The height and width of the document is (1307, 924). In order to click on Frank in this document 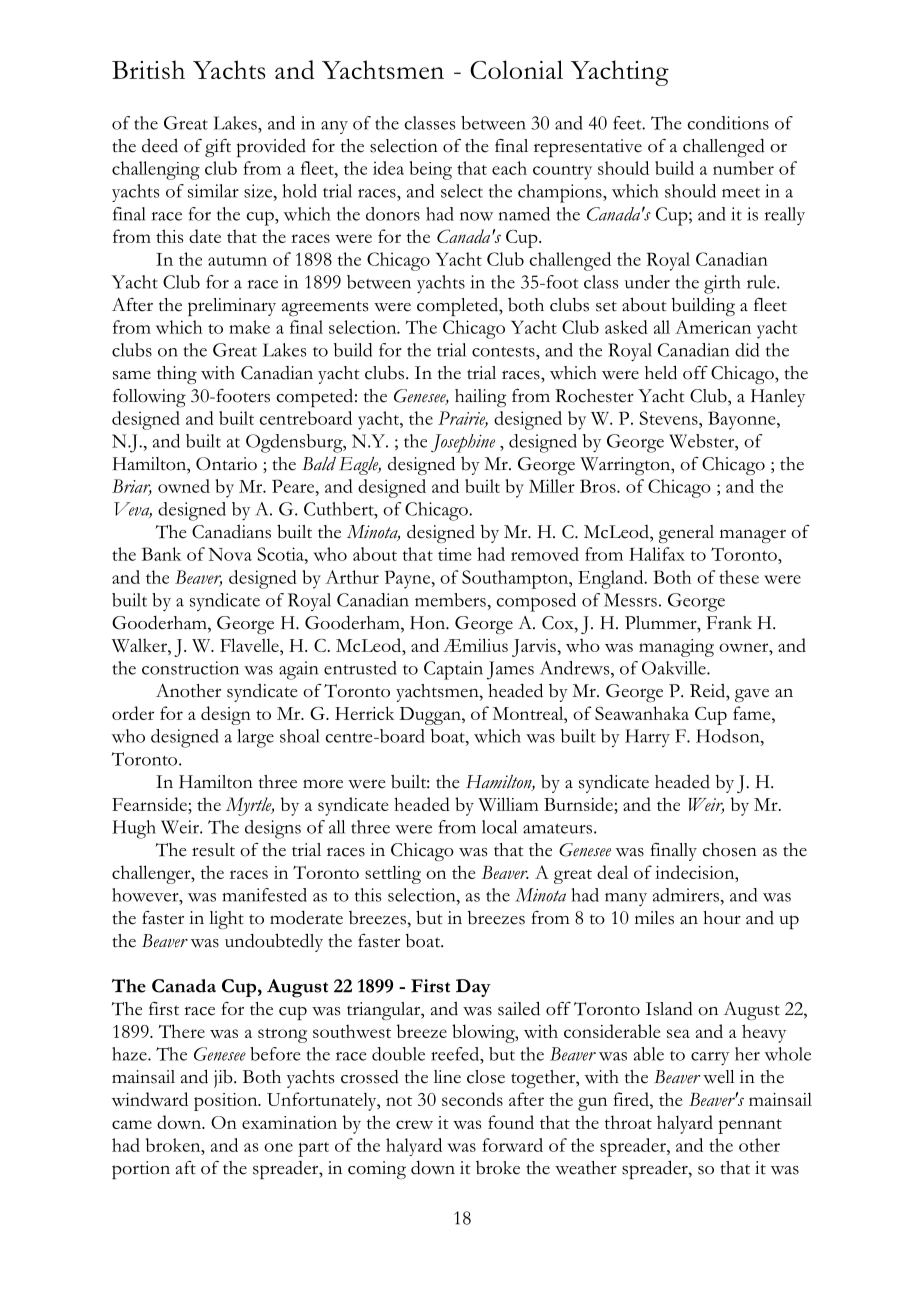, I will do `click(729, 622)`.
